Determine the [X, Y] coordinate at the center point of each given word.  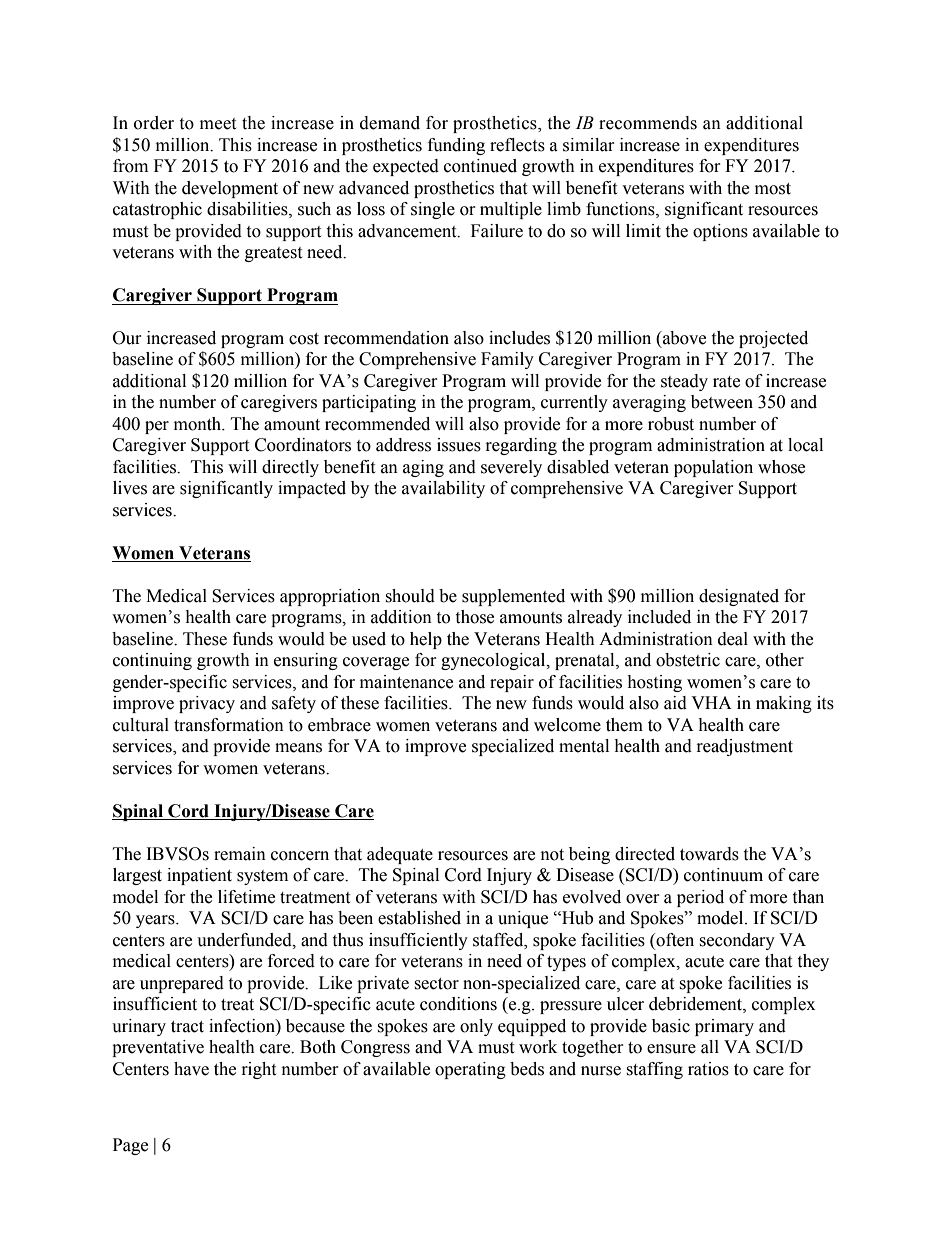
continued [480, 166]
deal [733, 639]
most [773, 189]
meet [218, 124]
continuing [152, 661]
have [191, 1069]
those [474, 617]
